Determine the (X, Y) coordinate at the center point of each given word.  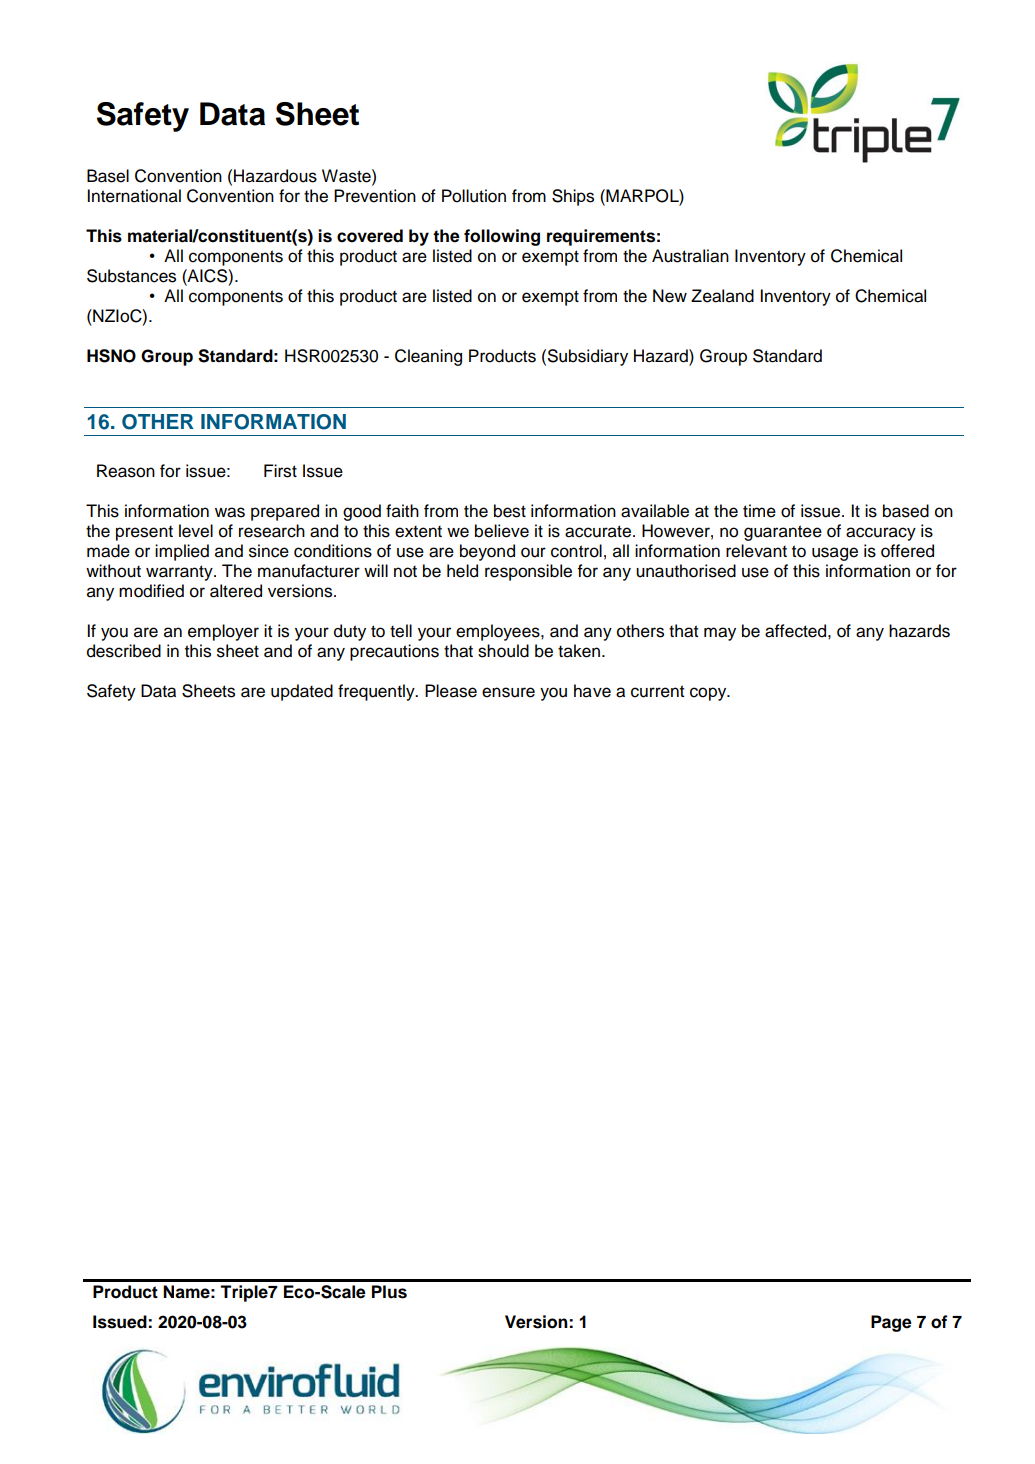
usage (835, 554)
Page (891, 1323)
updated (302, 692)
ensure (508, 692)
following (502, 237)
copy (709, 694)
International (134, 196)
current (657, 691)
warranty (180, 573)
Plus (389, 1292)
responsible (528, 572)
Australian (690, 256)
